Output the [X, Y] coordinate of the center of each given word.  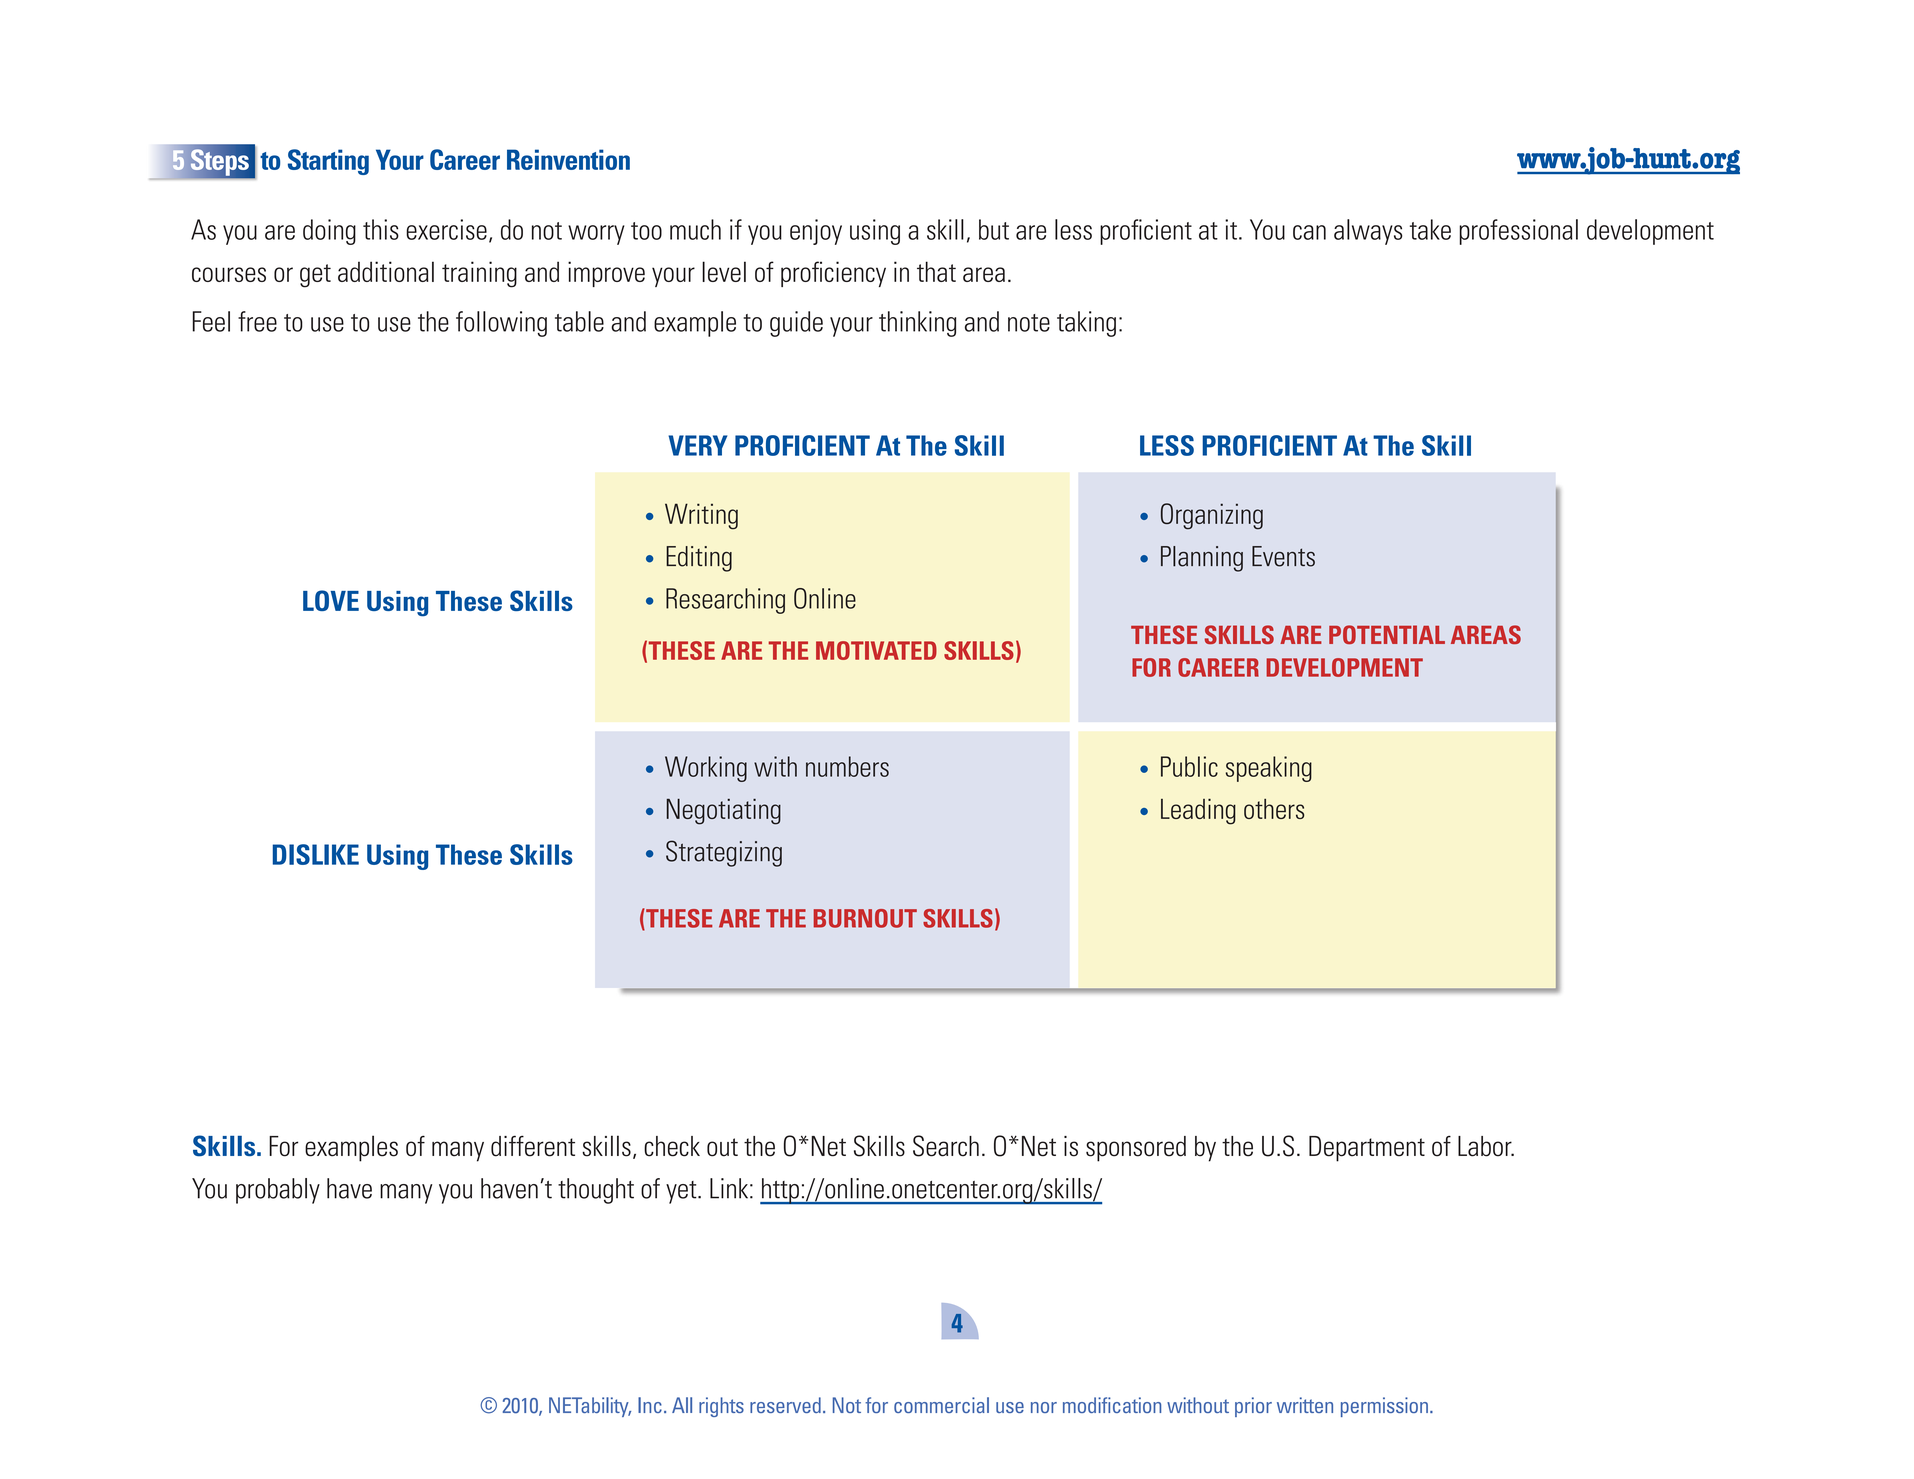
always [1368, 232]
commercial [941, 1405]
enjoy [816, 232]
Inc [650, 1405]
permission [1384, 1407]
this [381, 229]
